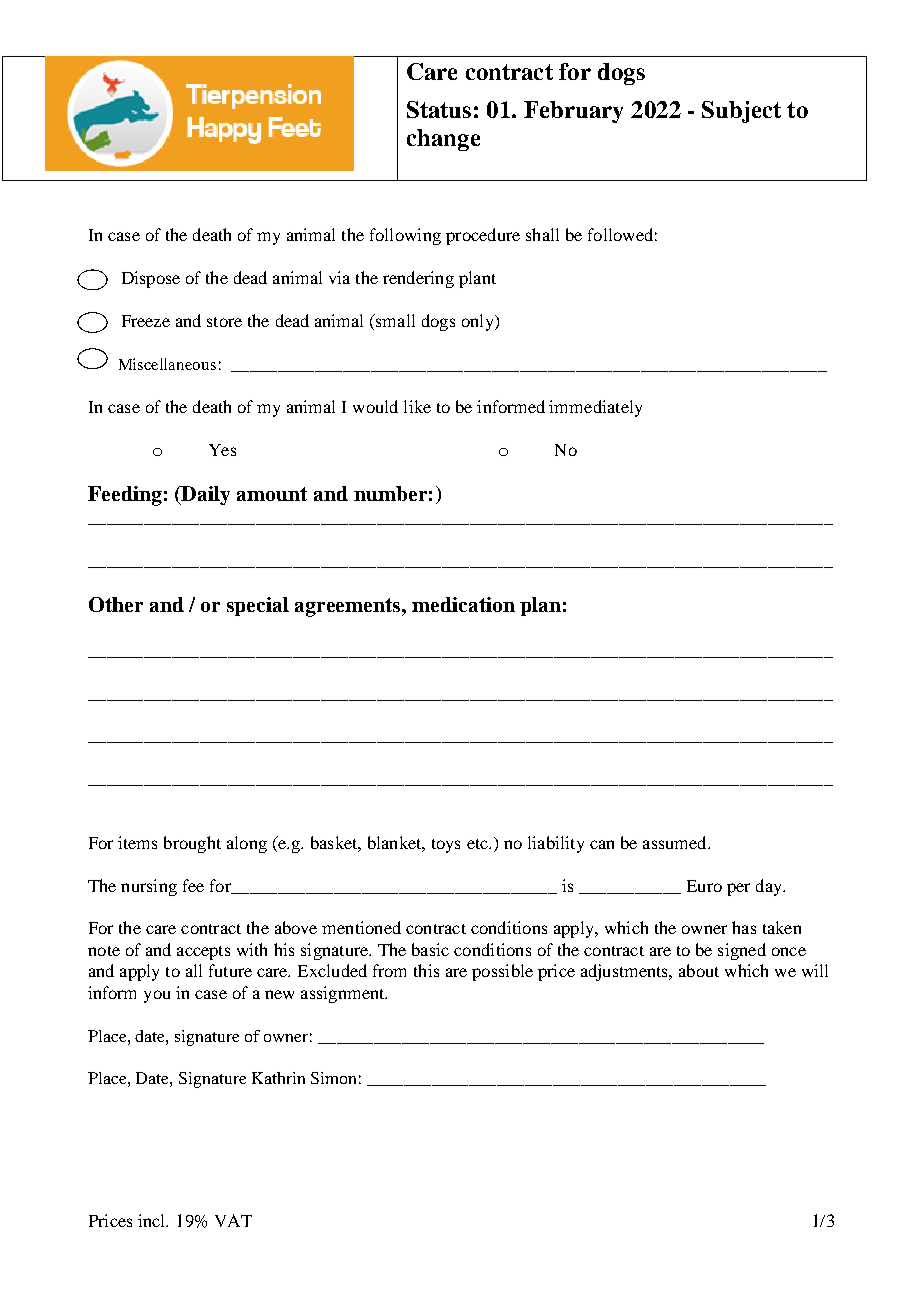  I want to click on accepts, so click(203, 953).
